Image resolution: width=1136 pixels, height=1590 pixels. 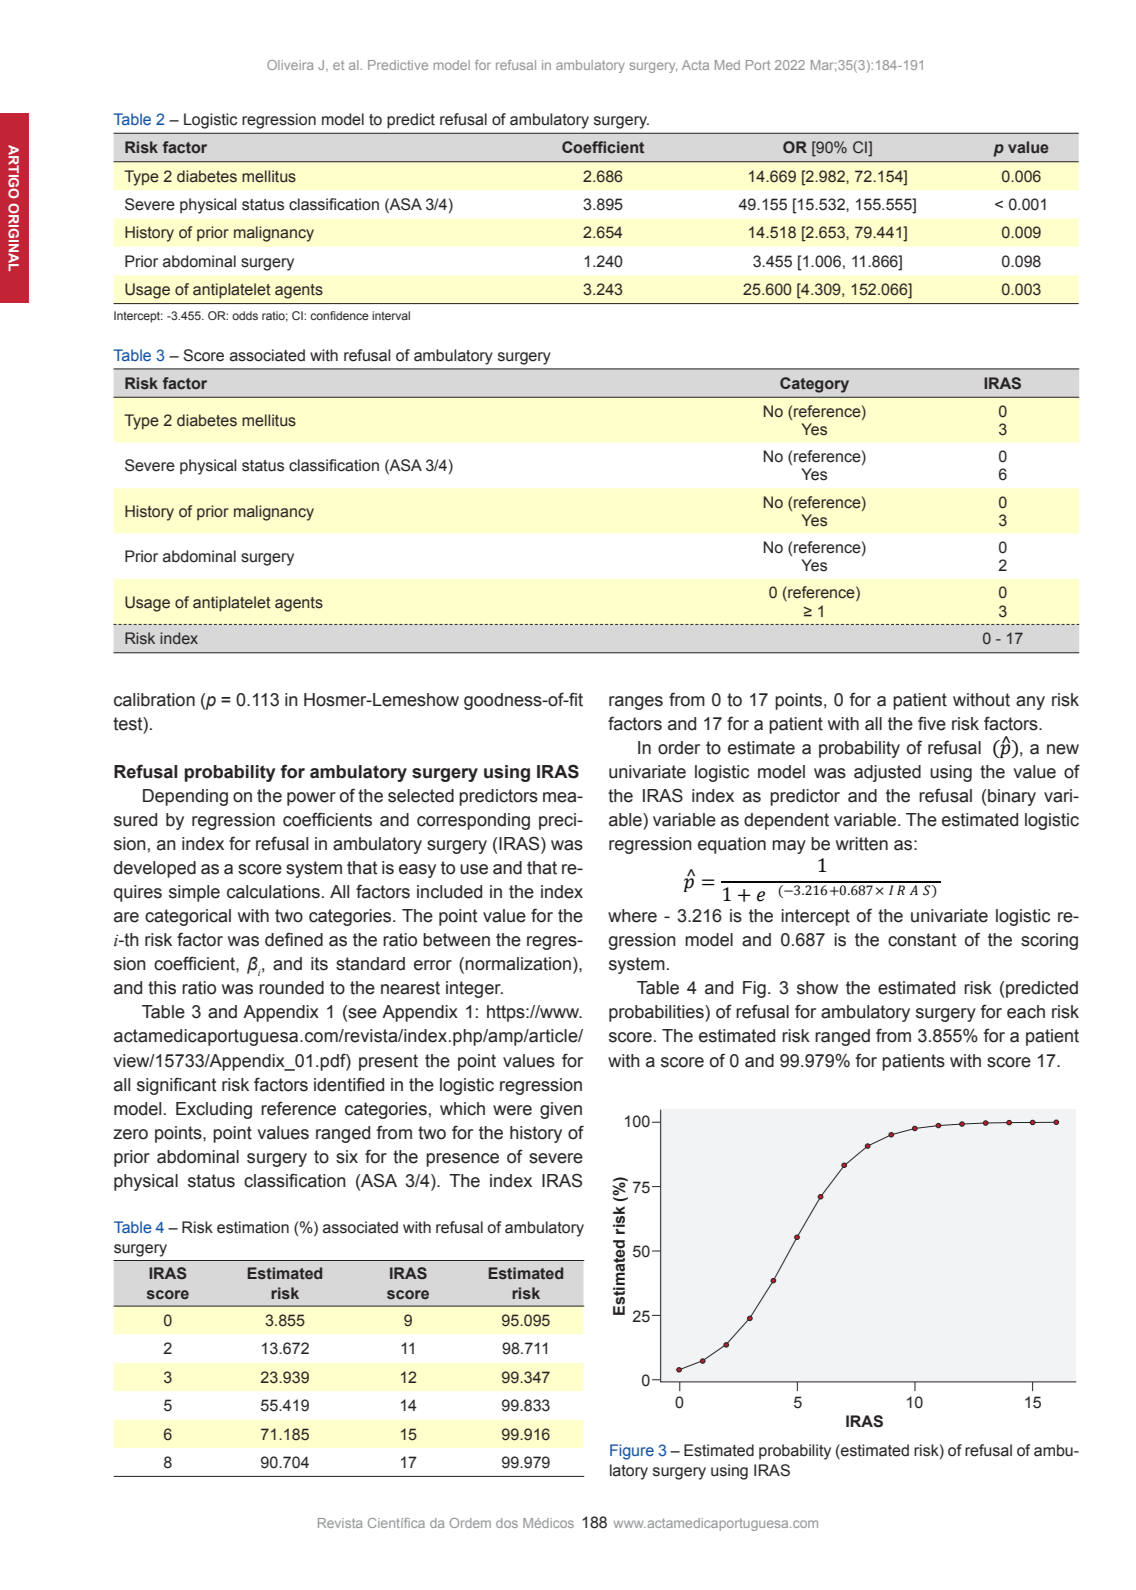 I want to click on probabilities, so click(x=657, y=1013).
